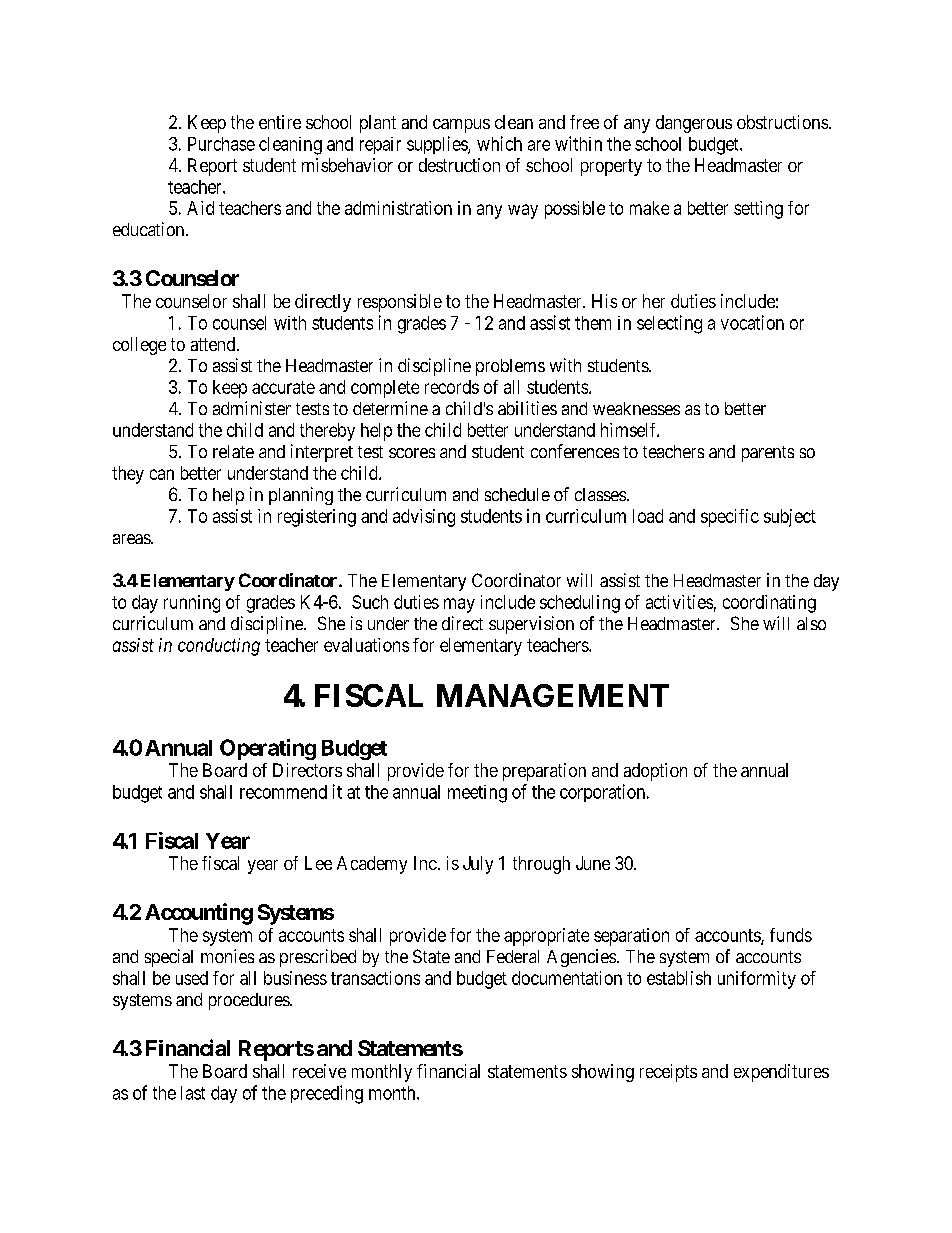  I want to click on adoption, so click(655, 772).
